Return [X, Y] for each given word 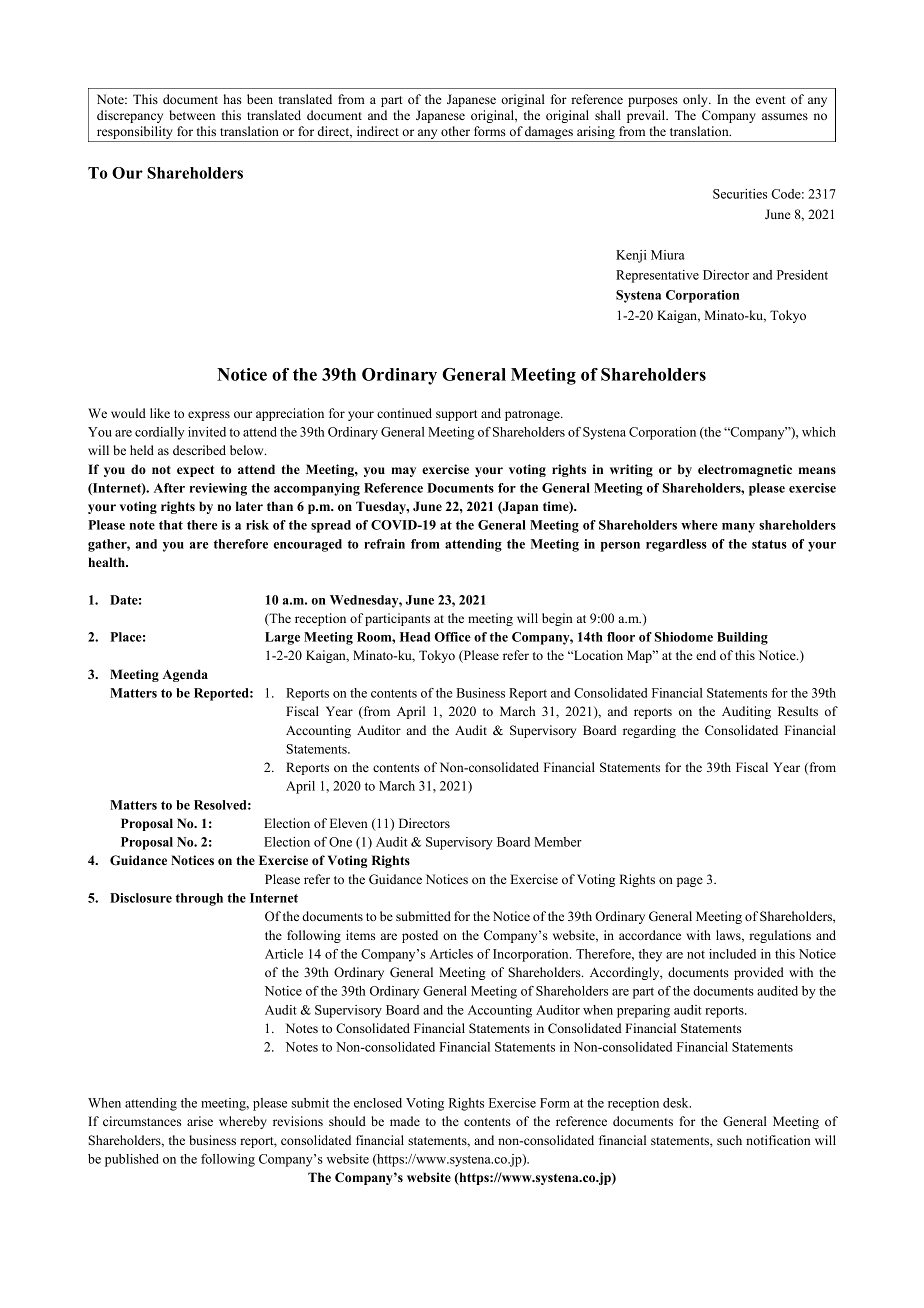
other [455, 131]
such [729, 1140]
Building [742, 638]
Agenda [185, 675]
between [192, 115]
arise [200, 1121]
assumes [785, 116]
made [405, 1121]
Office [453, 637]
